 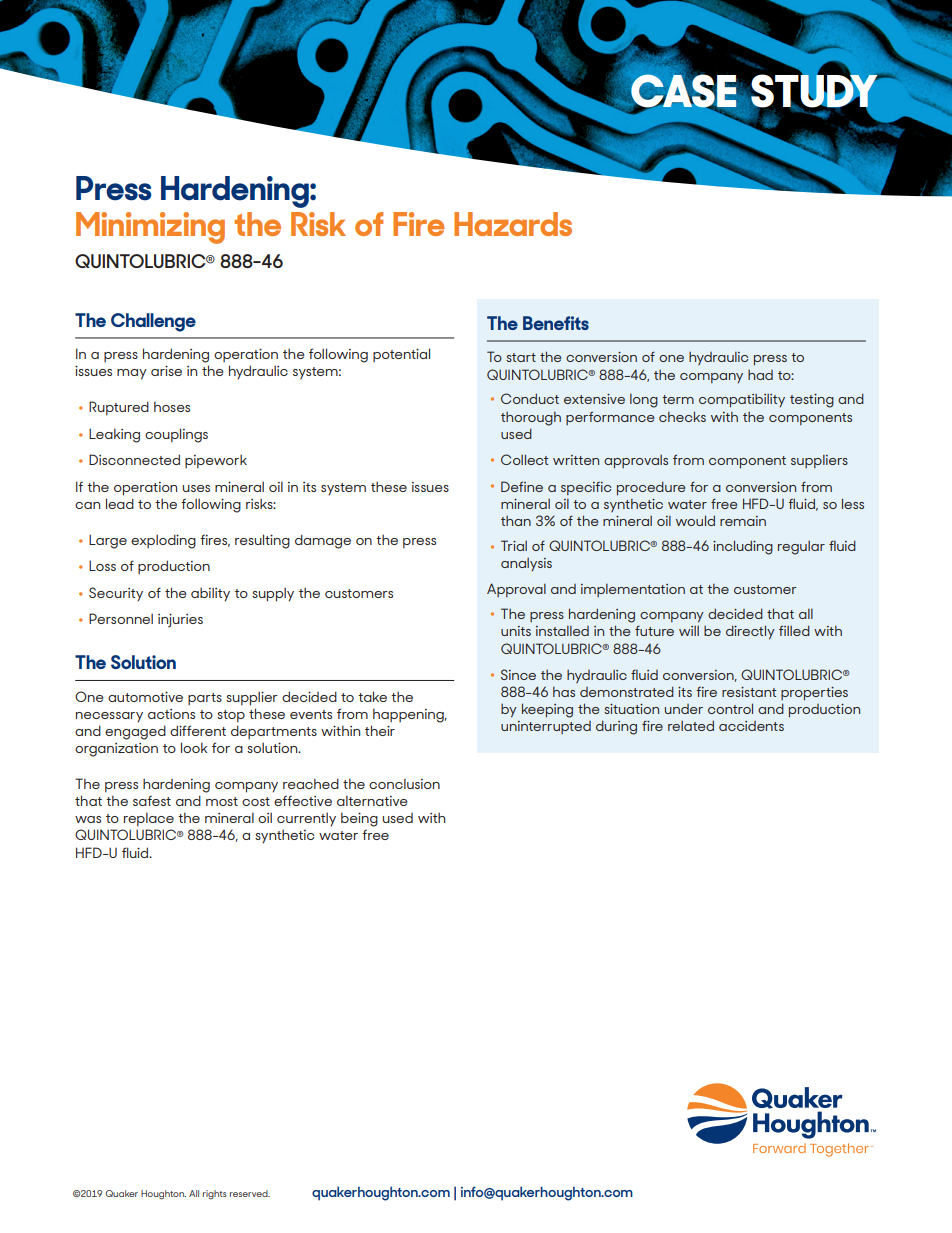 I want to click on being, so click(x=359, y=819).
